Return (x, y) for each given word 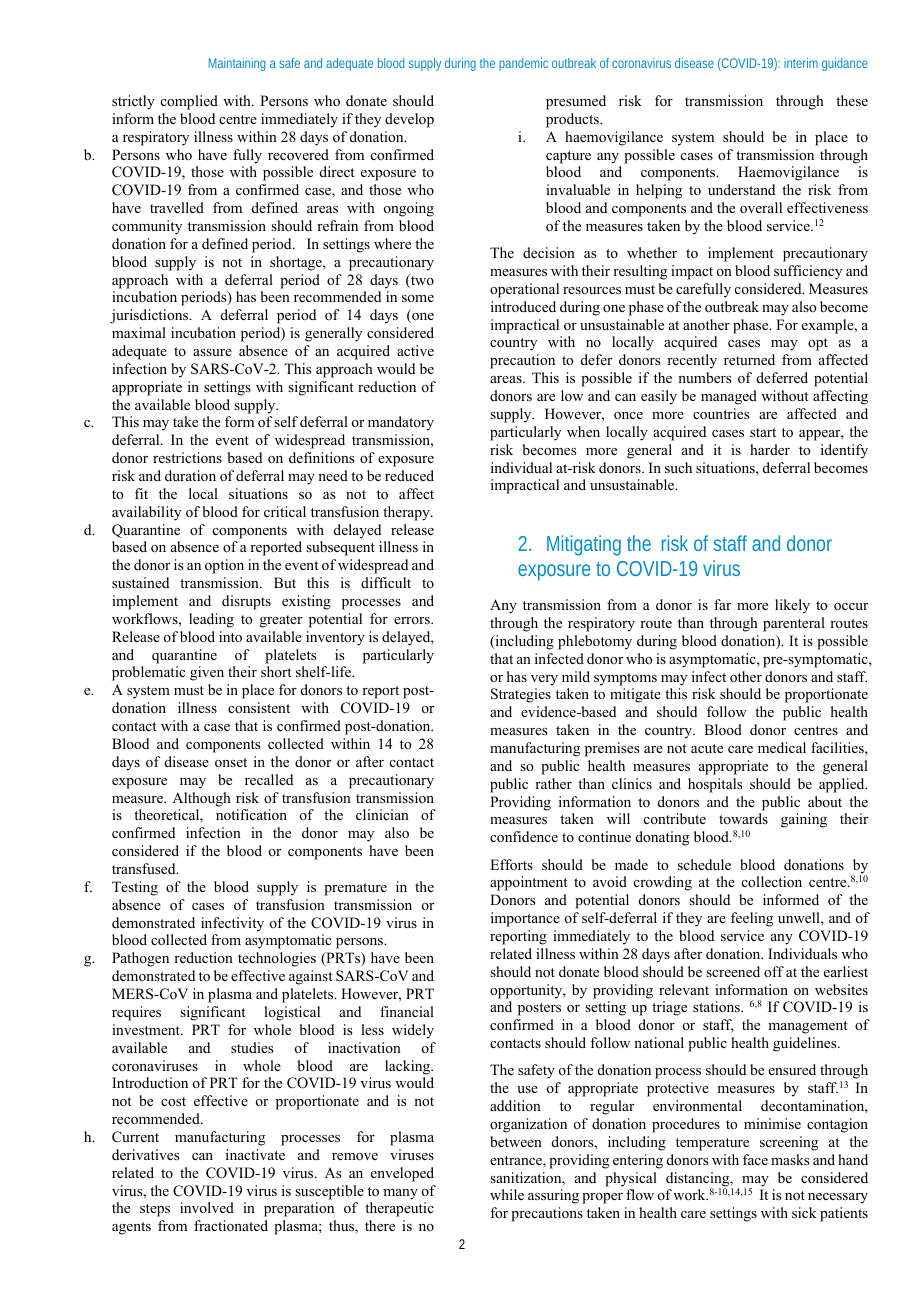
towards (743, 818)
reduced (409, 475)
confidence (524, 837)
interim (801, 63)
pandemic (523, 64)
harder (770, 449)
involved (207, 1207)
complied (189, 102)
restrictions (187, 457)
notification (251, 814)
